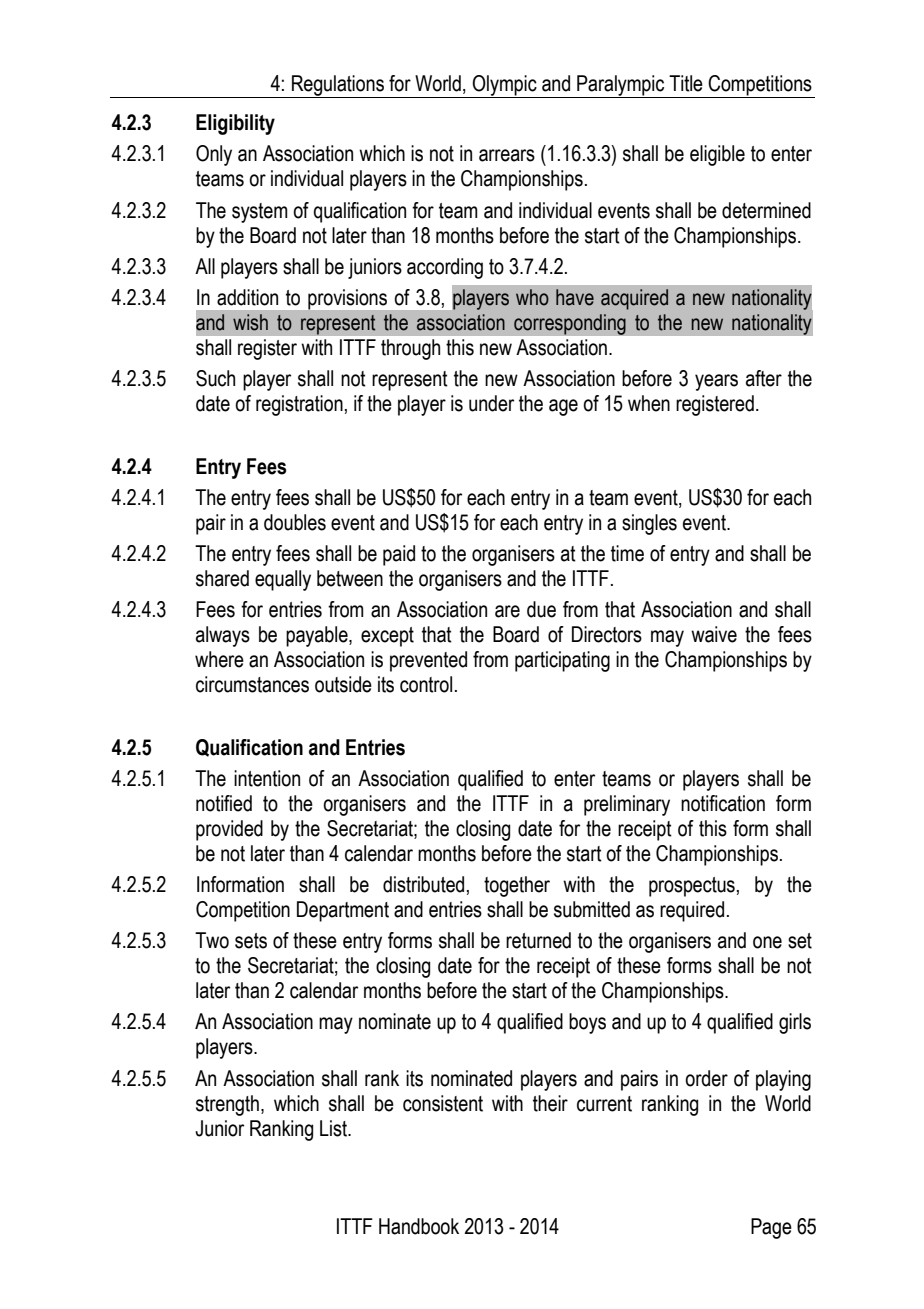 This screenshot has height=1309, width=924. I want to click on under, so click(491, 403).
